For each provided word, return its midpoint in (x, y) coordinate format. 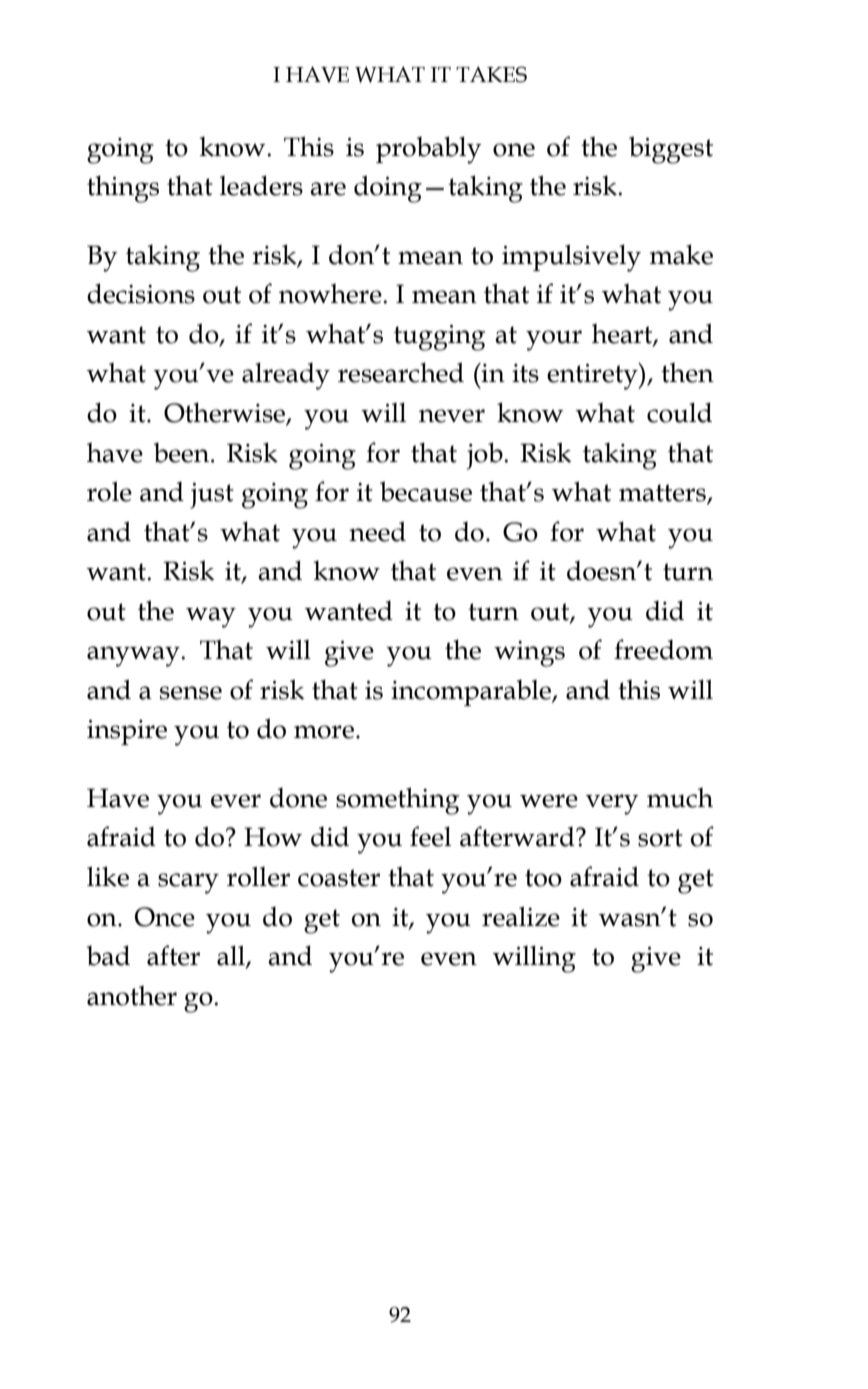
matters (663, 494)
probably (429, 150)
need (377, 531)
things (123, 189)
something (397, 801)
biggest (671, 150)
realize (521, 916)
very (612, 804)
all (232, 956)
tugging (439, 338)
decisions (141, 293)
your (554, 340)
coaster (339, 878)
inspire (127, 732)
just (212, 496)
